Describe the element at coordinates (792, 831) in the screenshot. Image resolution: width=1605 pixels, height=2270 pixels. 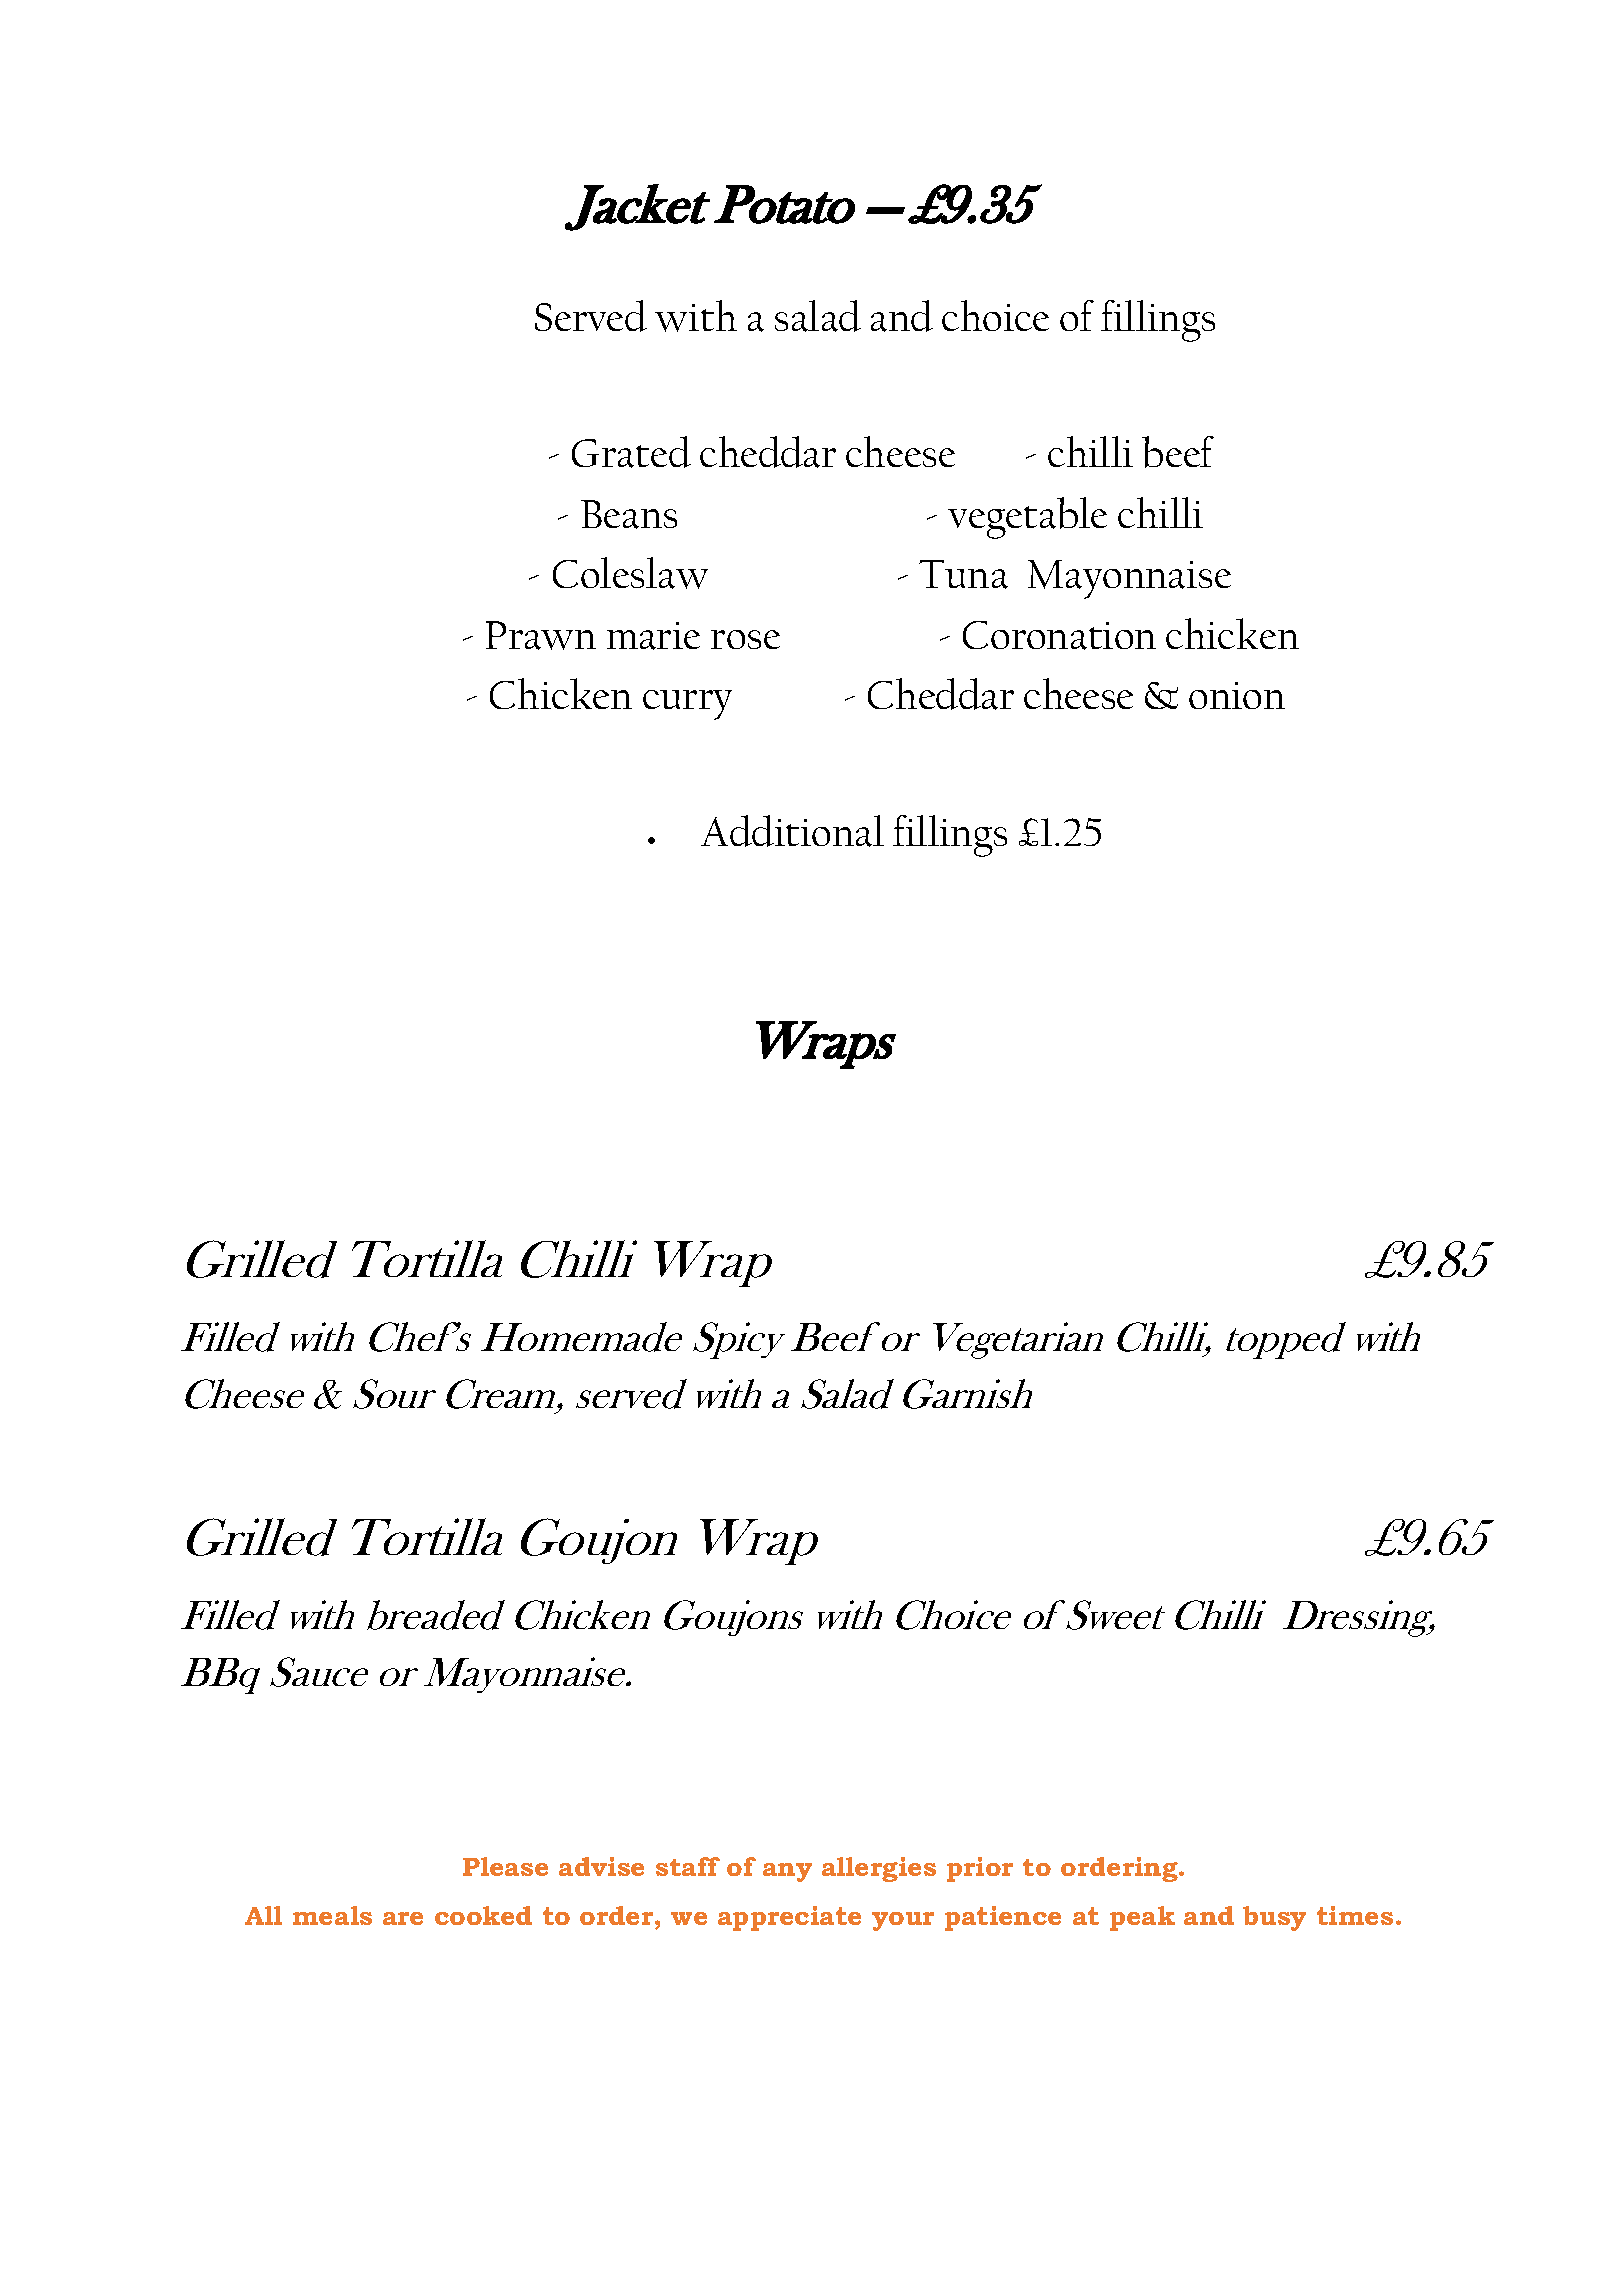
I see `Additional` at that location.
